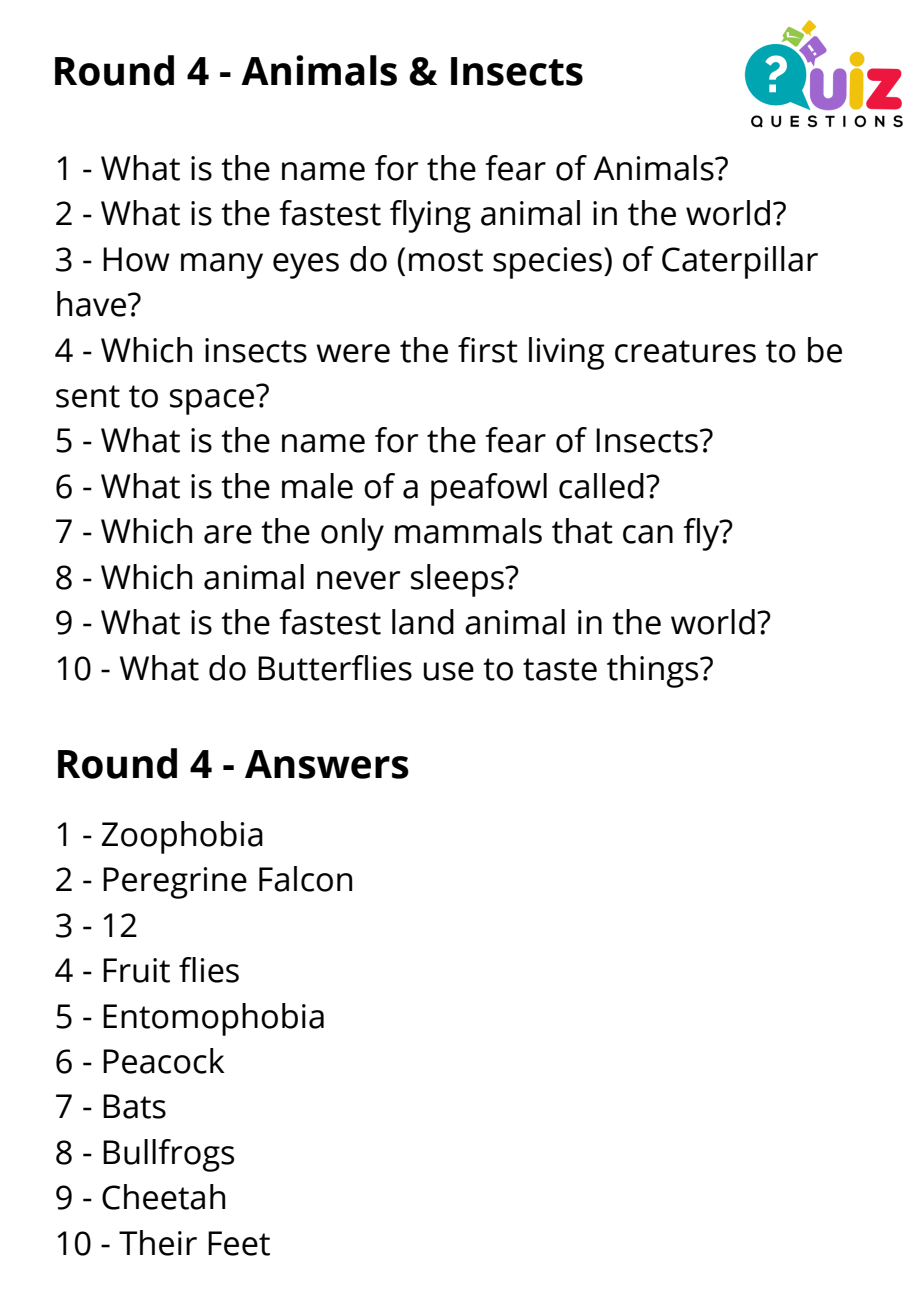 The width and height of the screenshot is (924, 1308). Describe the element at coordinates (423, 622) in the screenshot. I see `land` at that location.
